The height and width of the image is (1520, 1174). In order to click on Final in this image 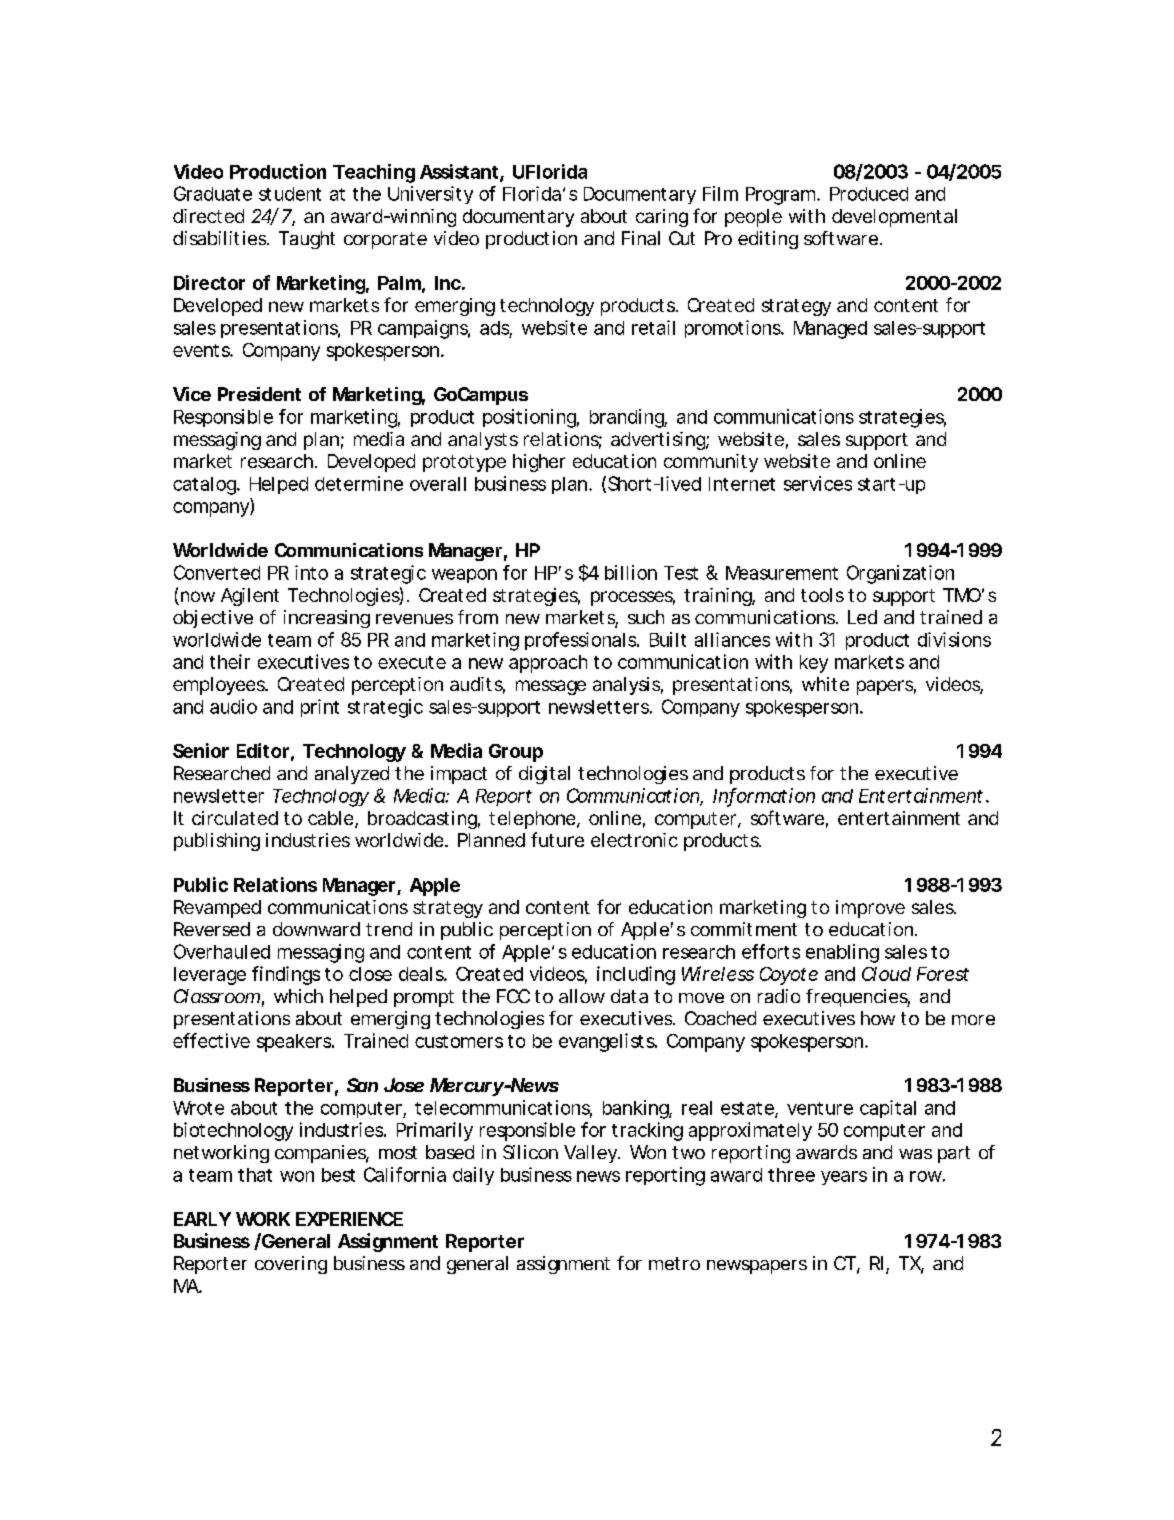, I will do `click(641, 238)`.
